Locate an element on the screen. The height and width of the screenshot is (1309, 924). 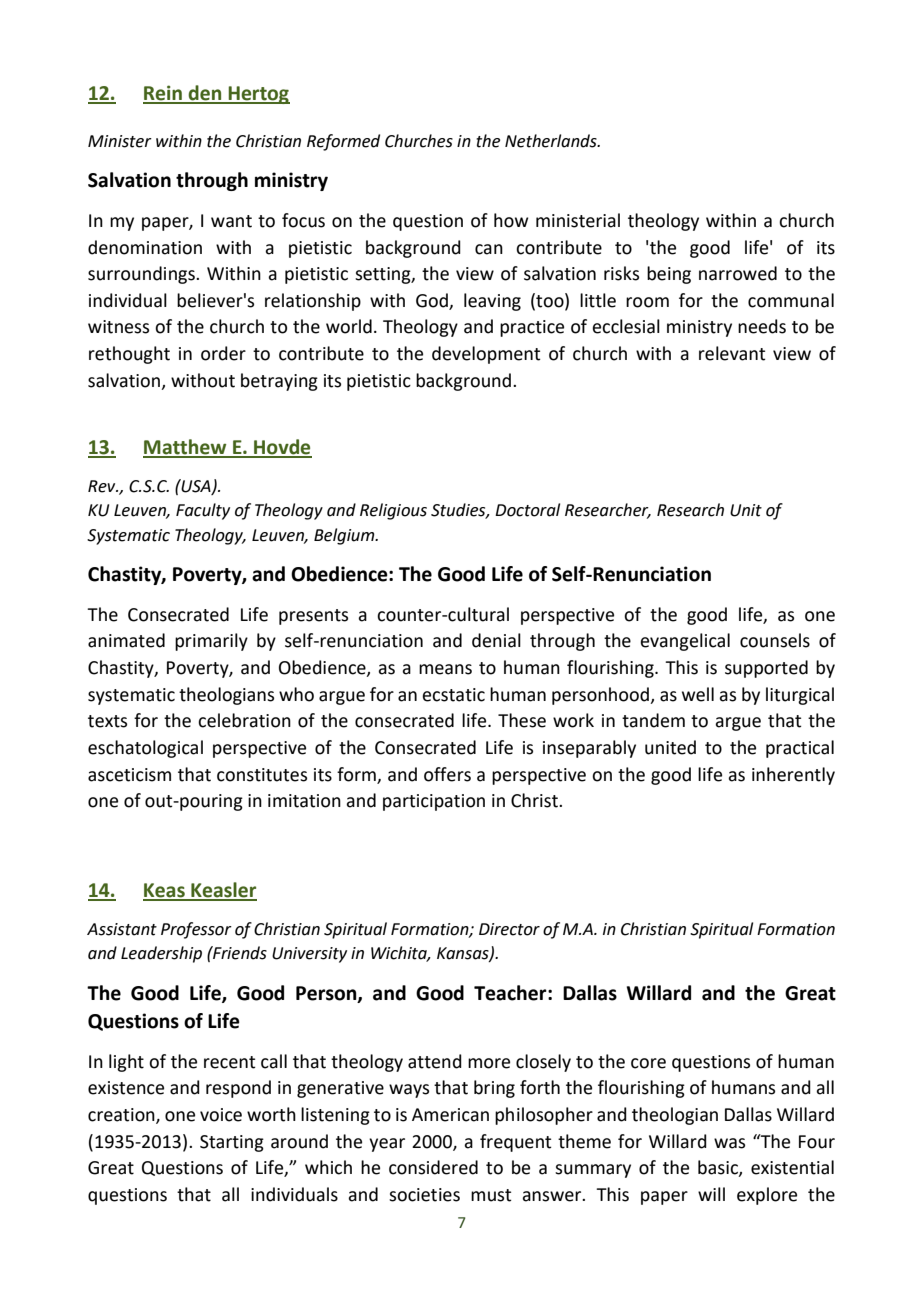
was is located at coordinates (729, 1143).
